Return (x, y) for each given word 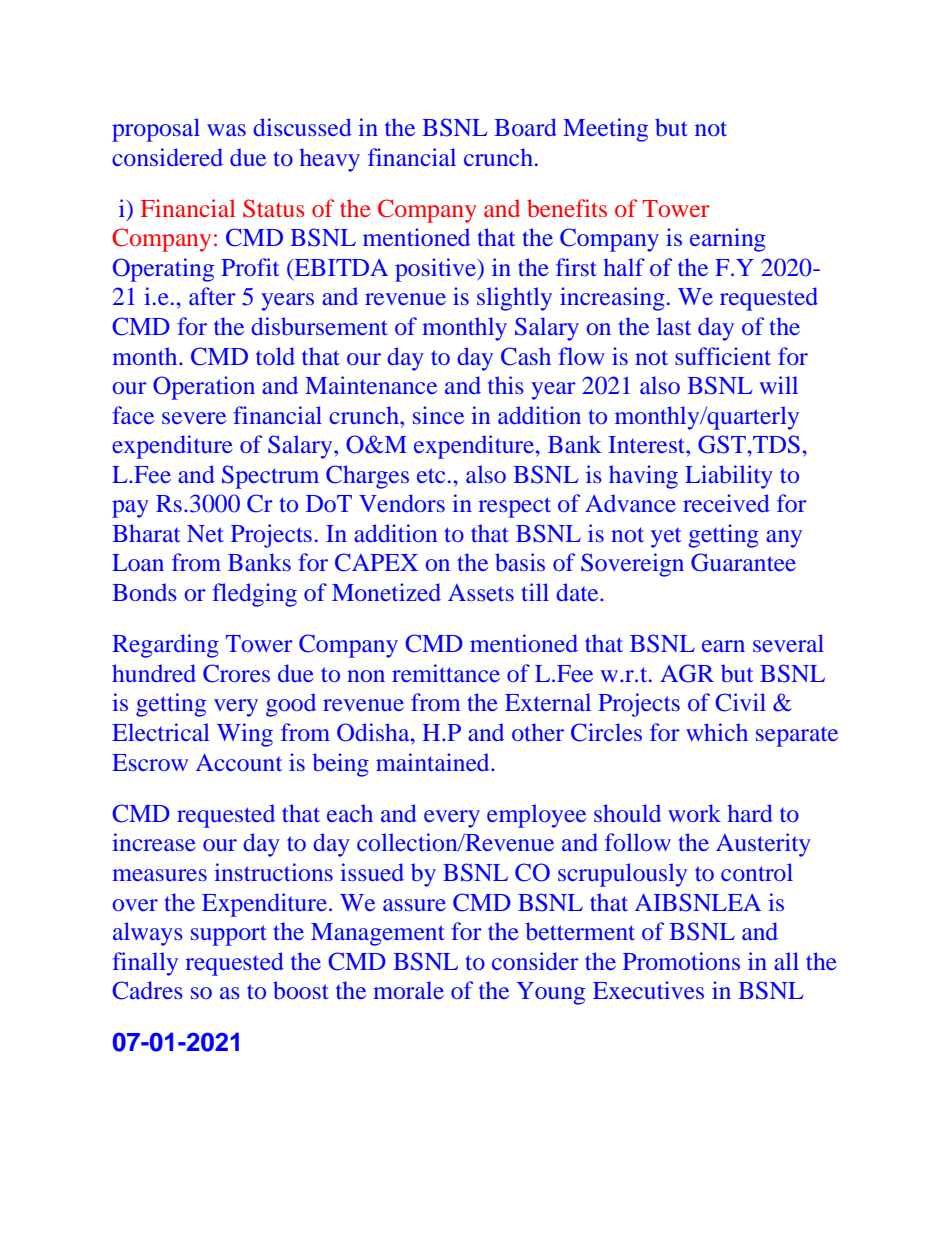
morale (408, 990)
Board (525, 127)
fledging (254, 595)
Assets (481, 592)
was (226, 130)
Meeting (605, 130)
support (229, 935)
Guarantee (743, 562)
